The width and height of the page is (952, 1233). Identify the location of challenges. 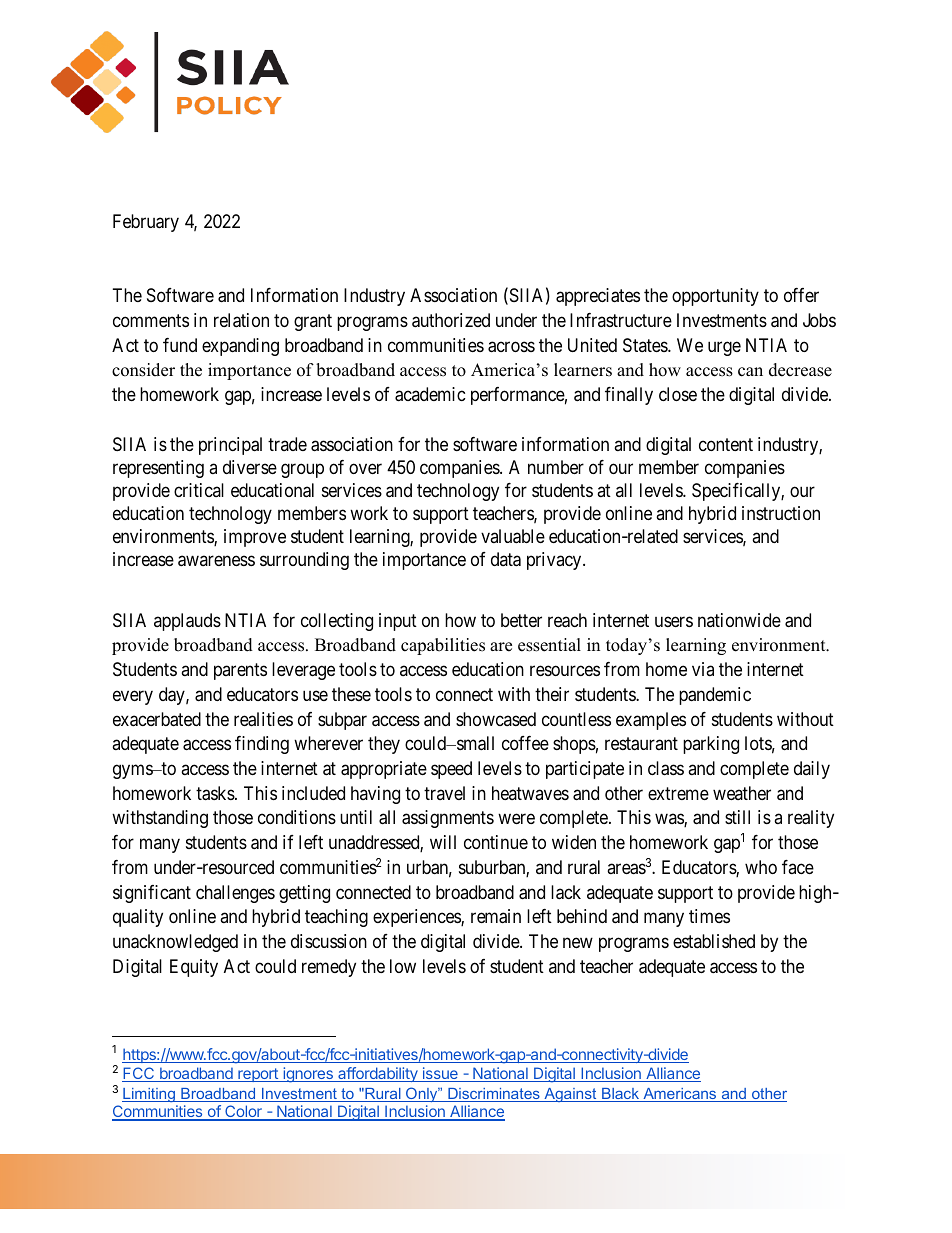
(235, 894).
